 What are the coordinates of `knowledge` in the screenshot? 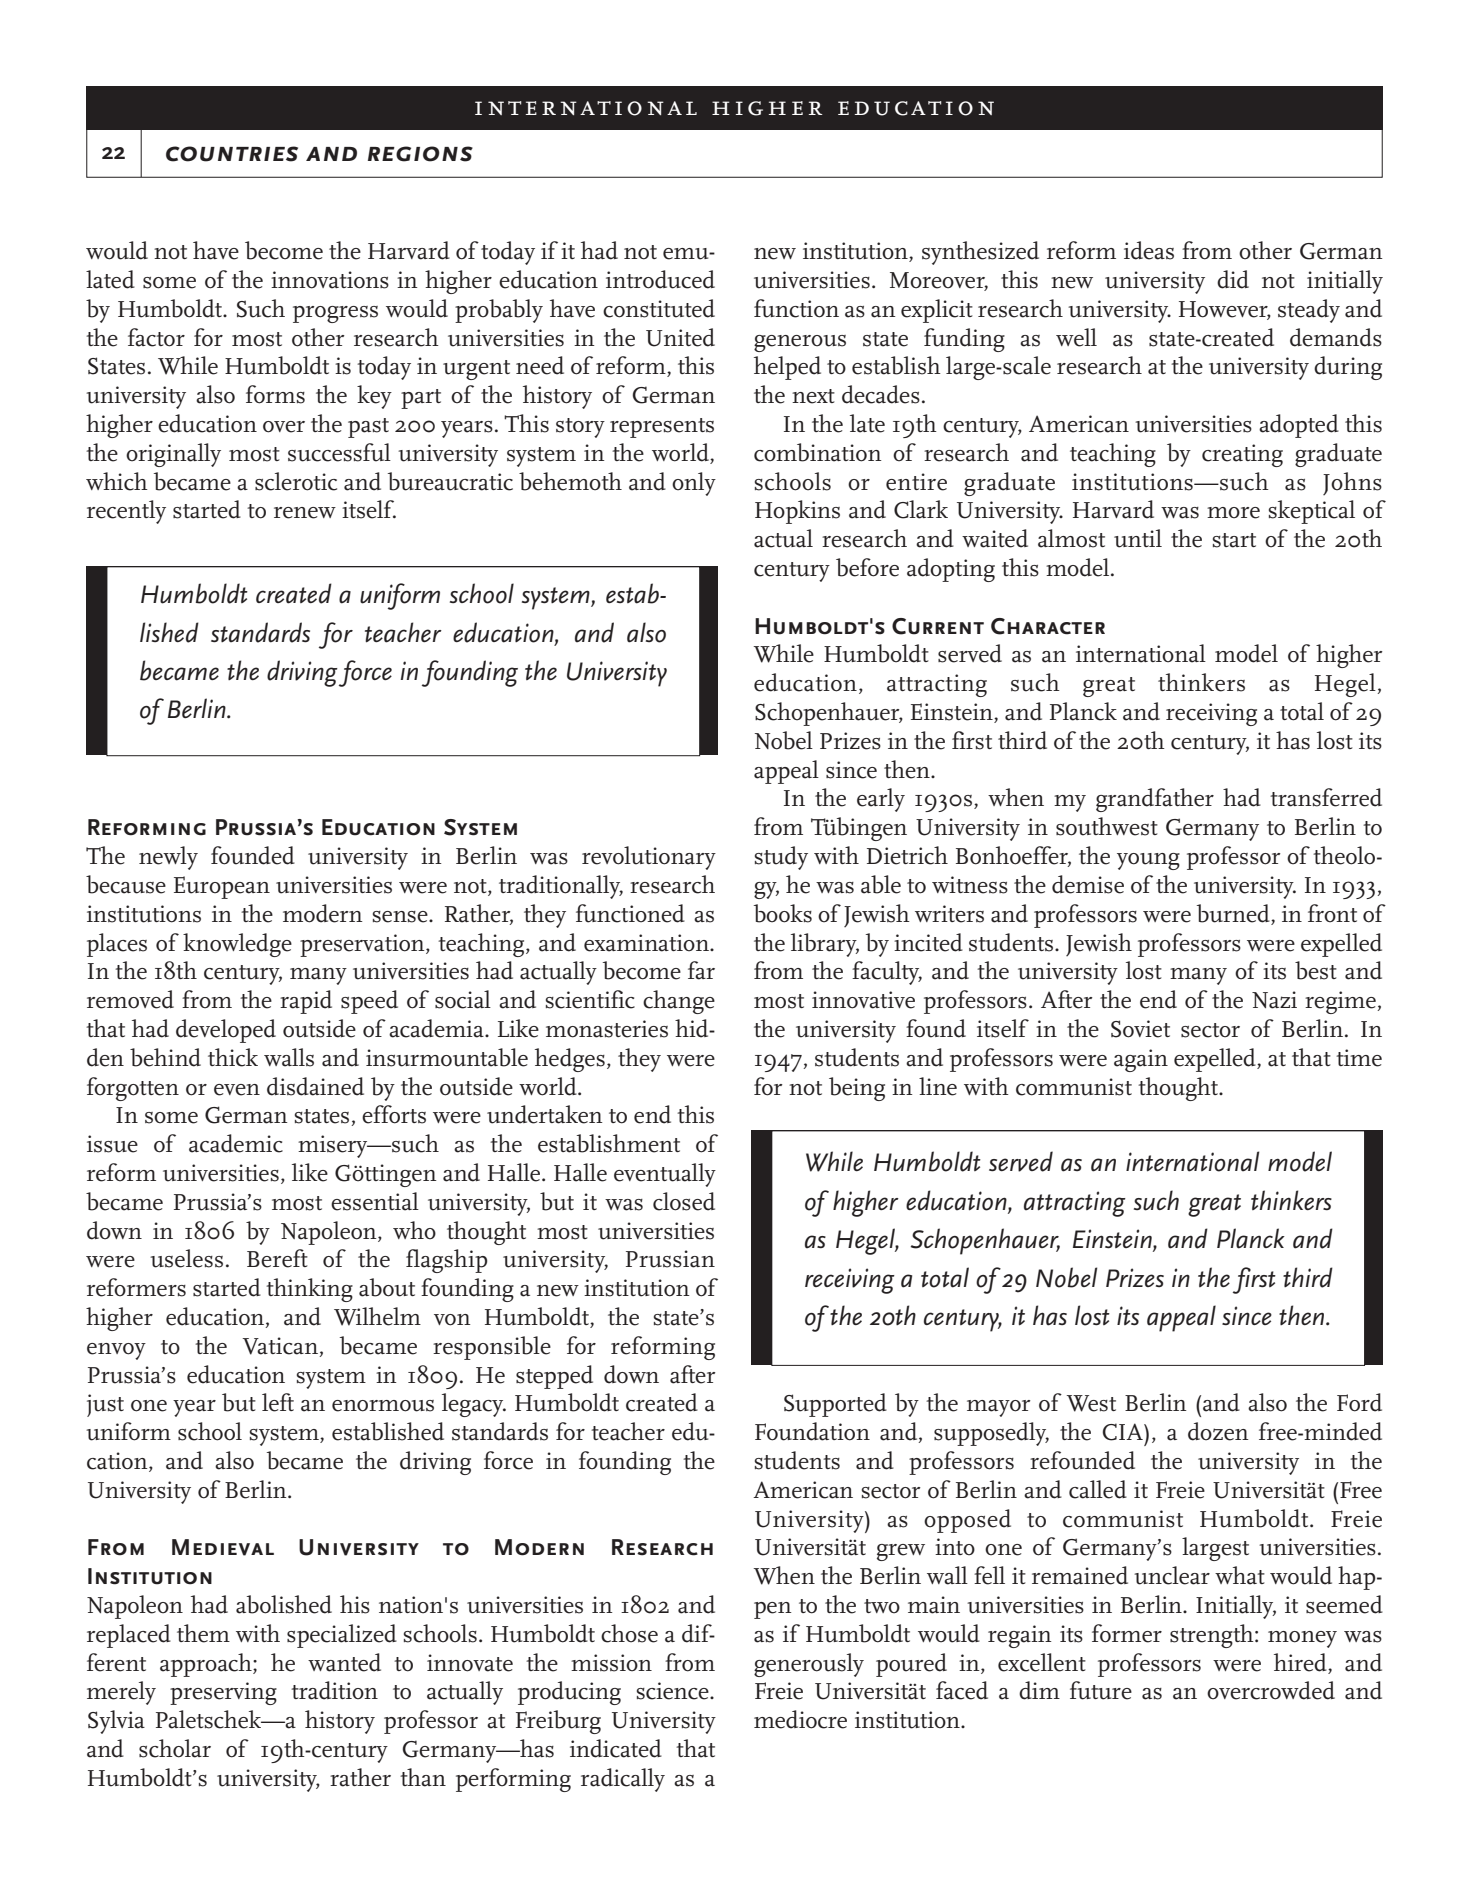 It's located at (237, 945).
